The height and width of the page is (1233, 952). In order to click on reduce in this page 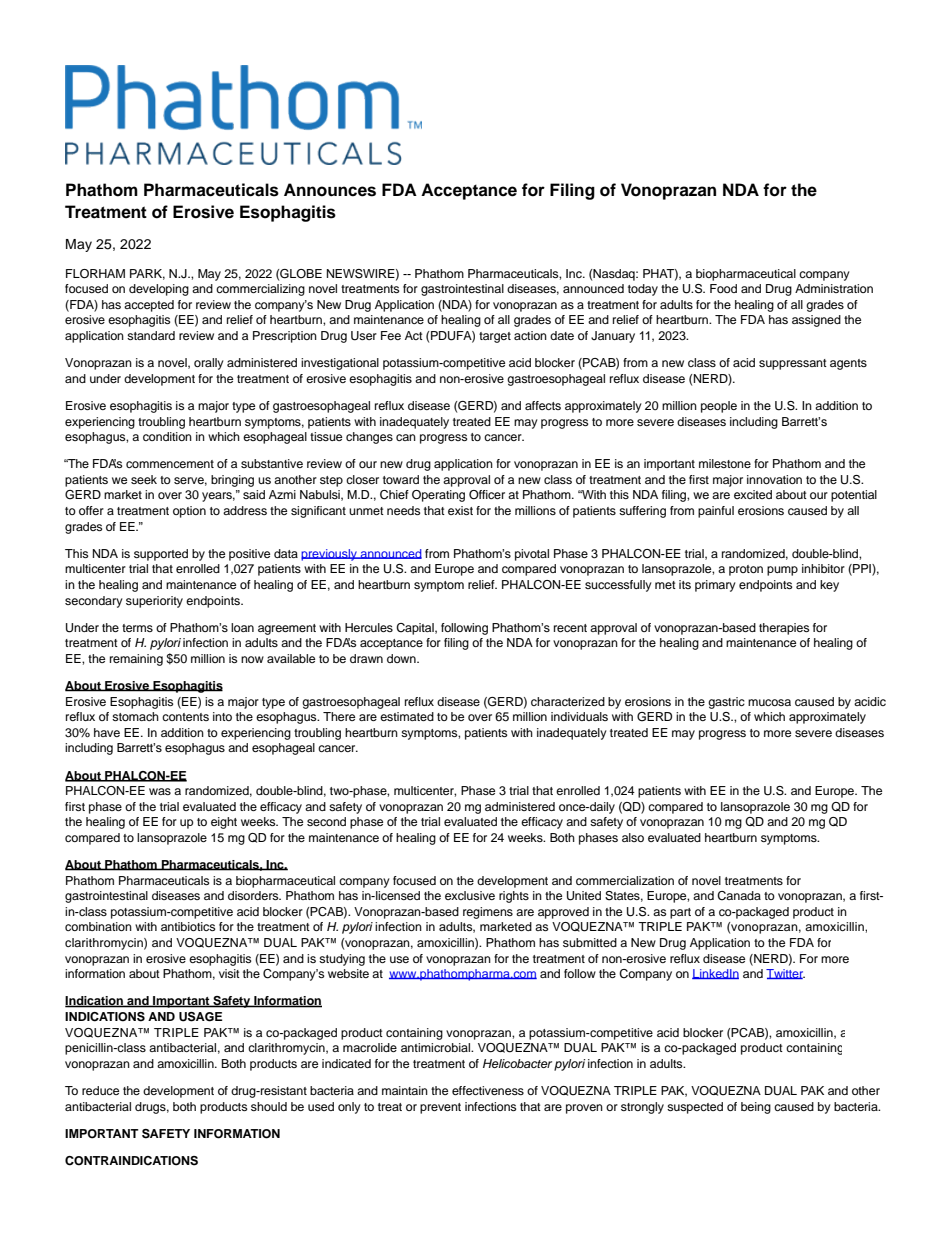, I will do `click(100, 1090)`.
